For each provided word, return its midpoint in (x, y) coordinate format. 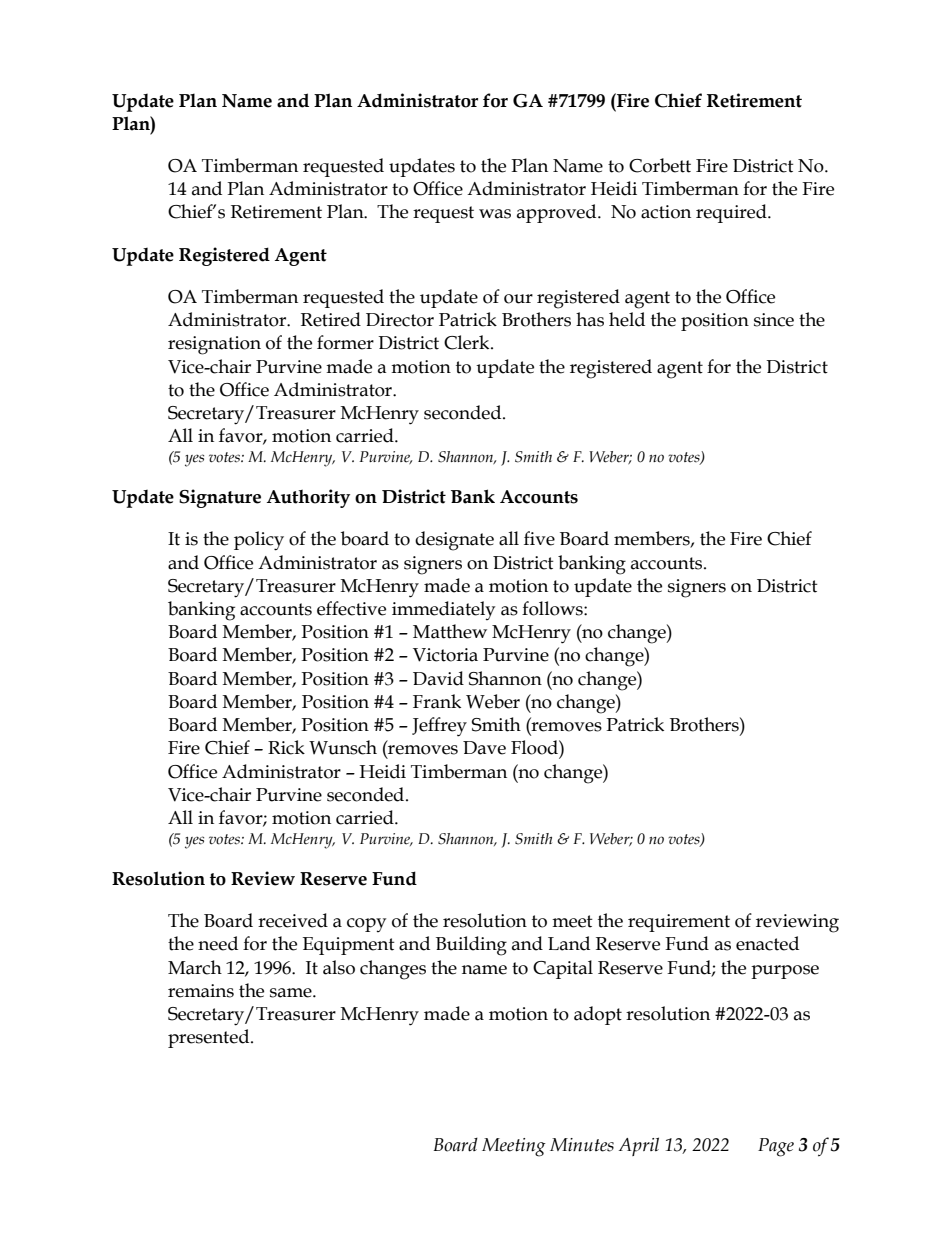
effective (351, 608)
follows (553, 608)
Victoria (445, 655)
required (732, 213)
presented (210, 1038)
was (495, 214)
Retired (331, 319)
